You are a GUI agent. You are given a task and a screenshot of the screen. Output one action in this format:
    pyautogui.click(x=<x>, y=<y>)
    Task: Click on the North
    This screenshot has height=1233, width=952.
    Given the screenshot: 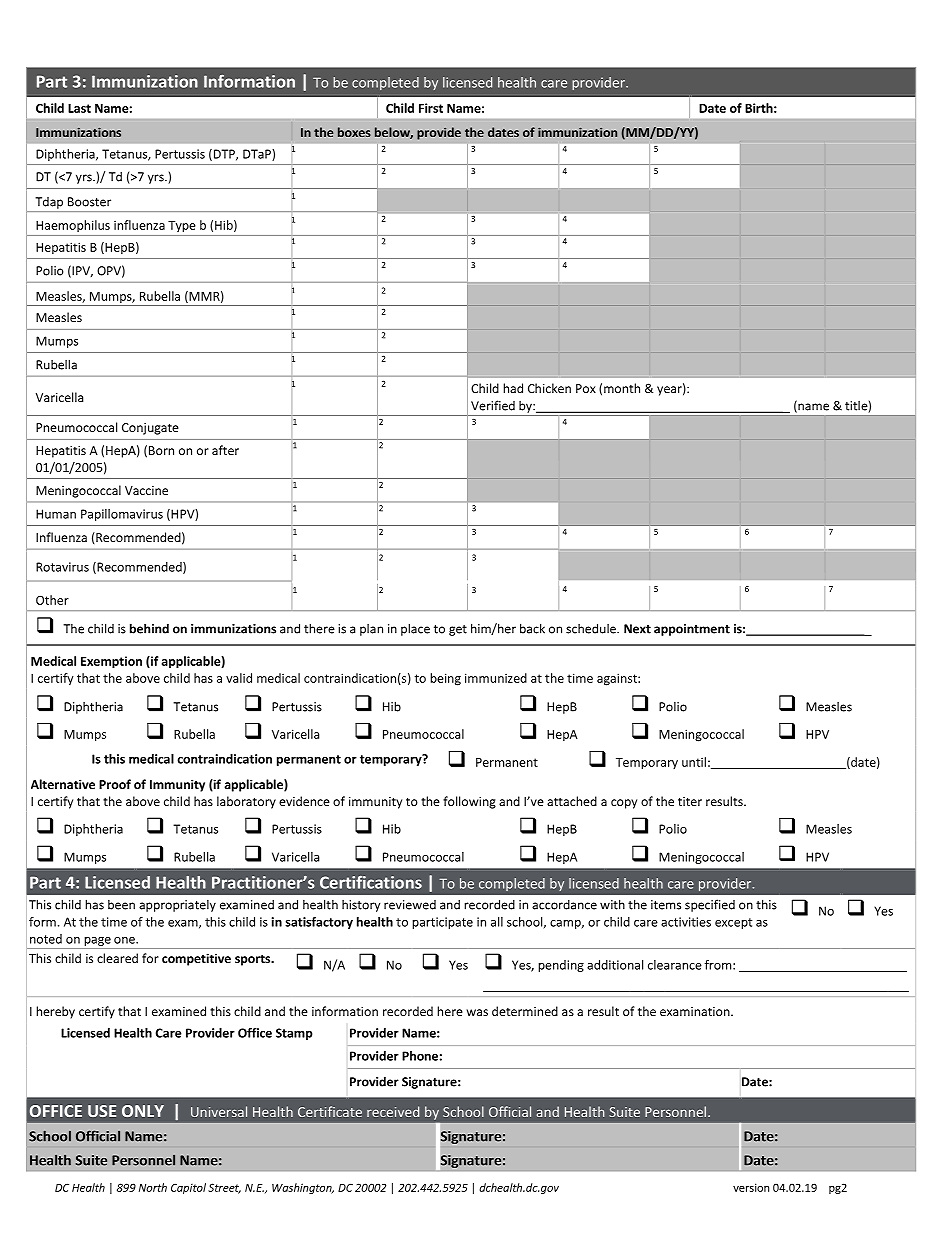 What is the action you would take?
    pyautogui.click(x=153, y=1187)
